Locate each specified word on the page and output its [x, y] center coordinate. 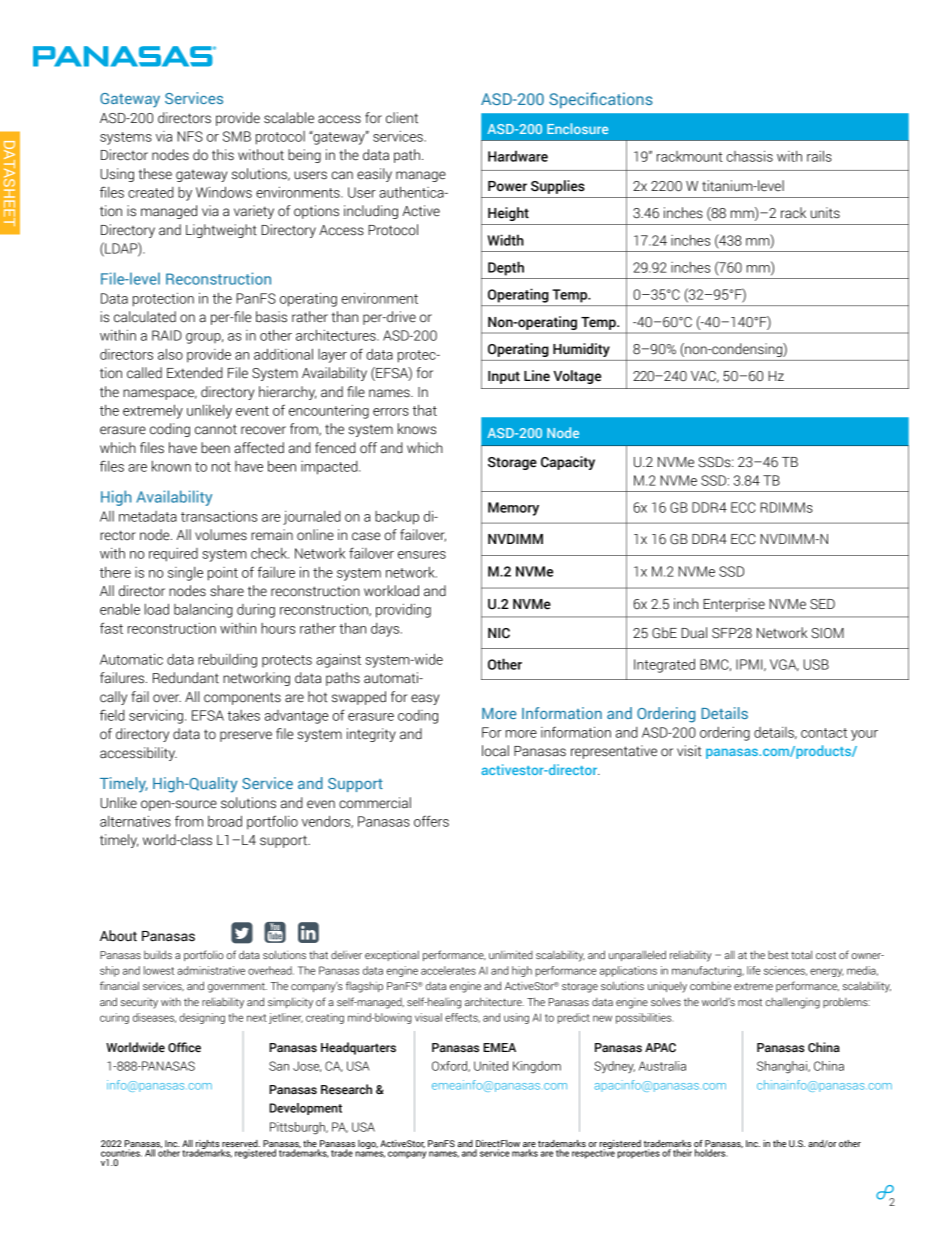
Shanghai [783, 1067]
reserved [240, 1145]
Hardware [518, 156]
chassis [750, 156]
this [223, 155]
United [491, 1066]
